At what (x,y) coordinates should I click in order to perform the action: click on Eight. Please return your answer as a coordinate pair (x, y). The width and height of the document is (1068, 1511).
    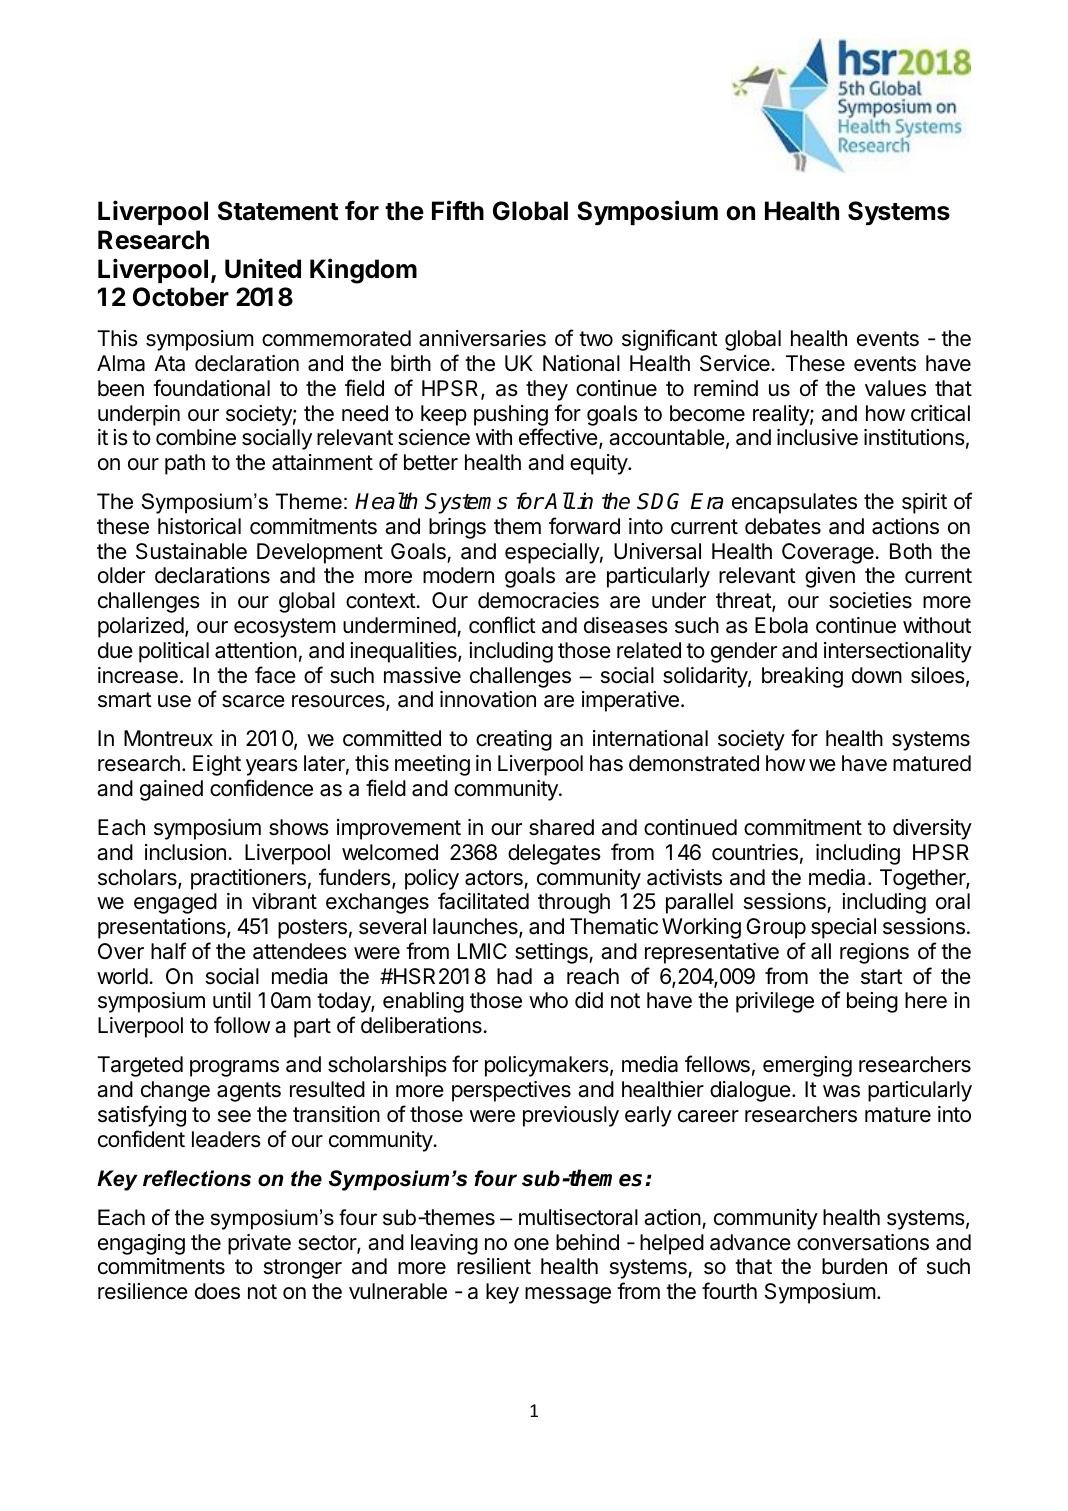
    Looking at the image, I should click on (217, 765).
